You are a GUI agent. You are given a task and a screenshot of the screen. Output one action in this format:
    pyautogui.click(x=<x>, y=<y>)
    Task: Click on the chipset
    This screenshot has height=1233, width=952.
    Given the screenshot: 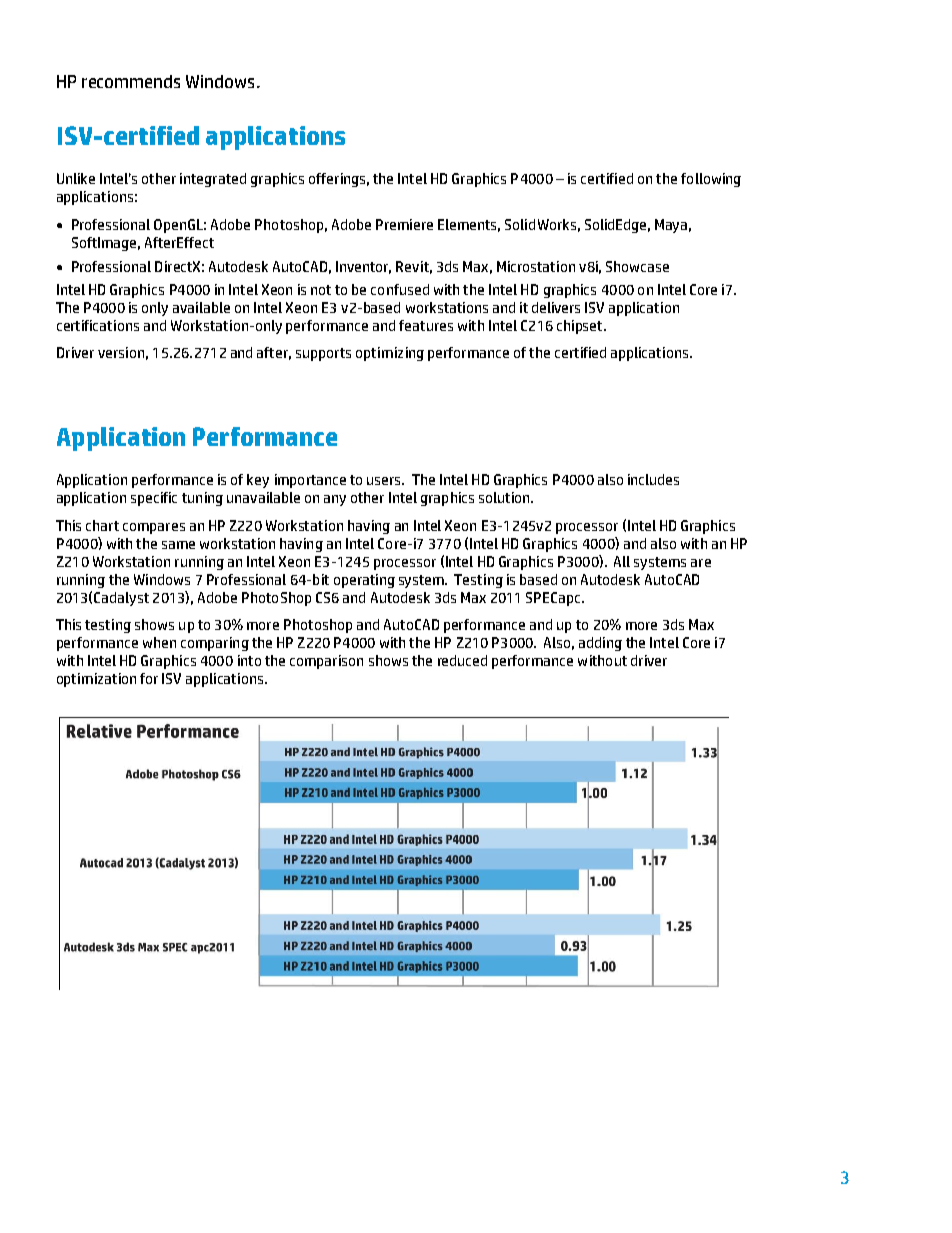 What is the action you would take?
    pyautogui.click(x=581, y=327)
